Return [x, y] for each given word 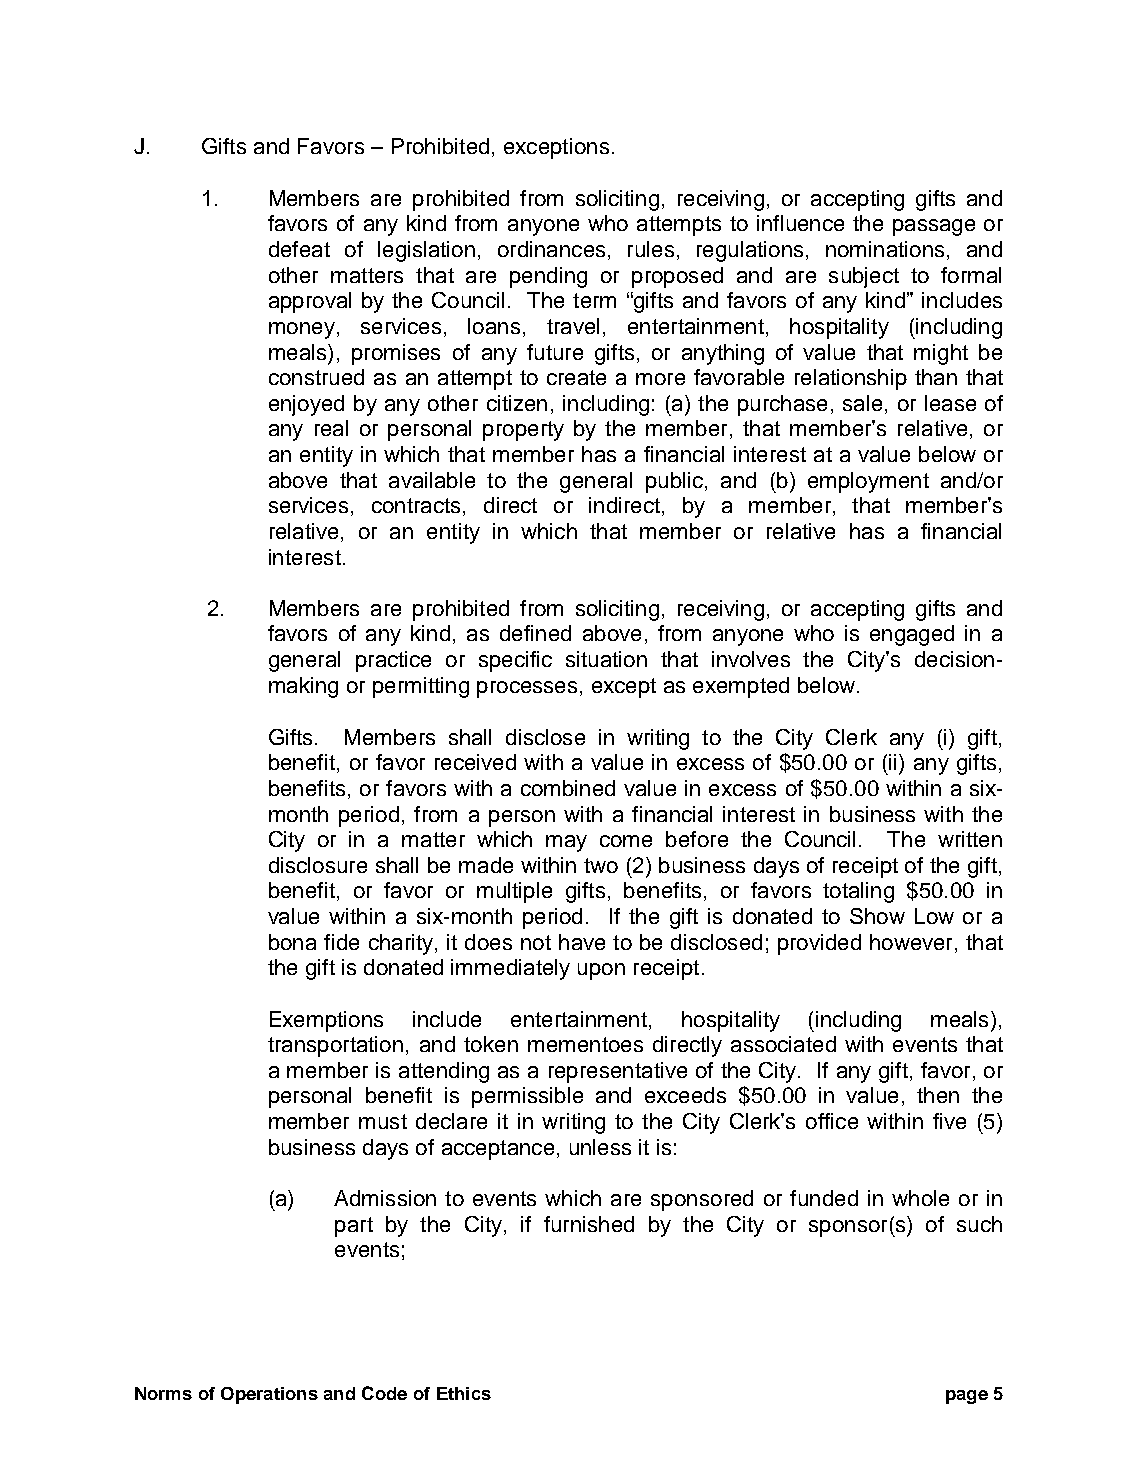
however [911, 942]
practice [393, 661]
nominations [885, 249]
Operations [269, 1395]
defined [535, 633]
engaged [912, 635]
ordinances [551, 249]
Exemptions [326, 1021]
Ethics [464, 1393]
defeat [299, 249]
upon [601, 971]
